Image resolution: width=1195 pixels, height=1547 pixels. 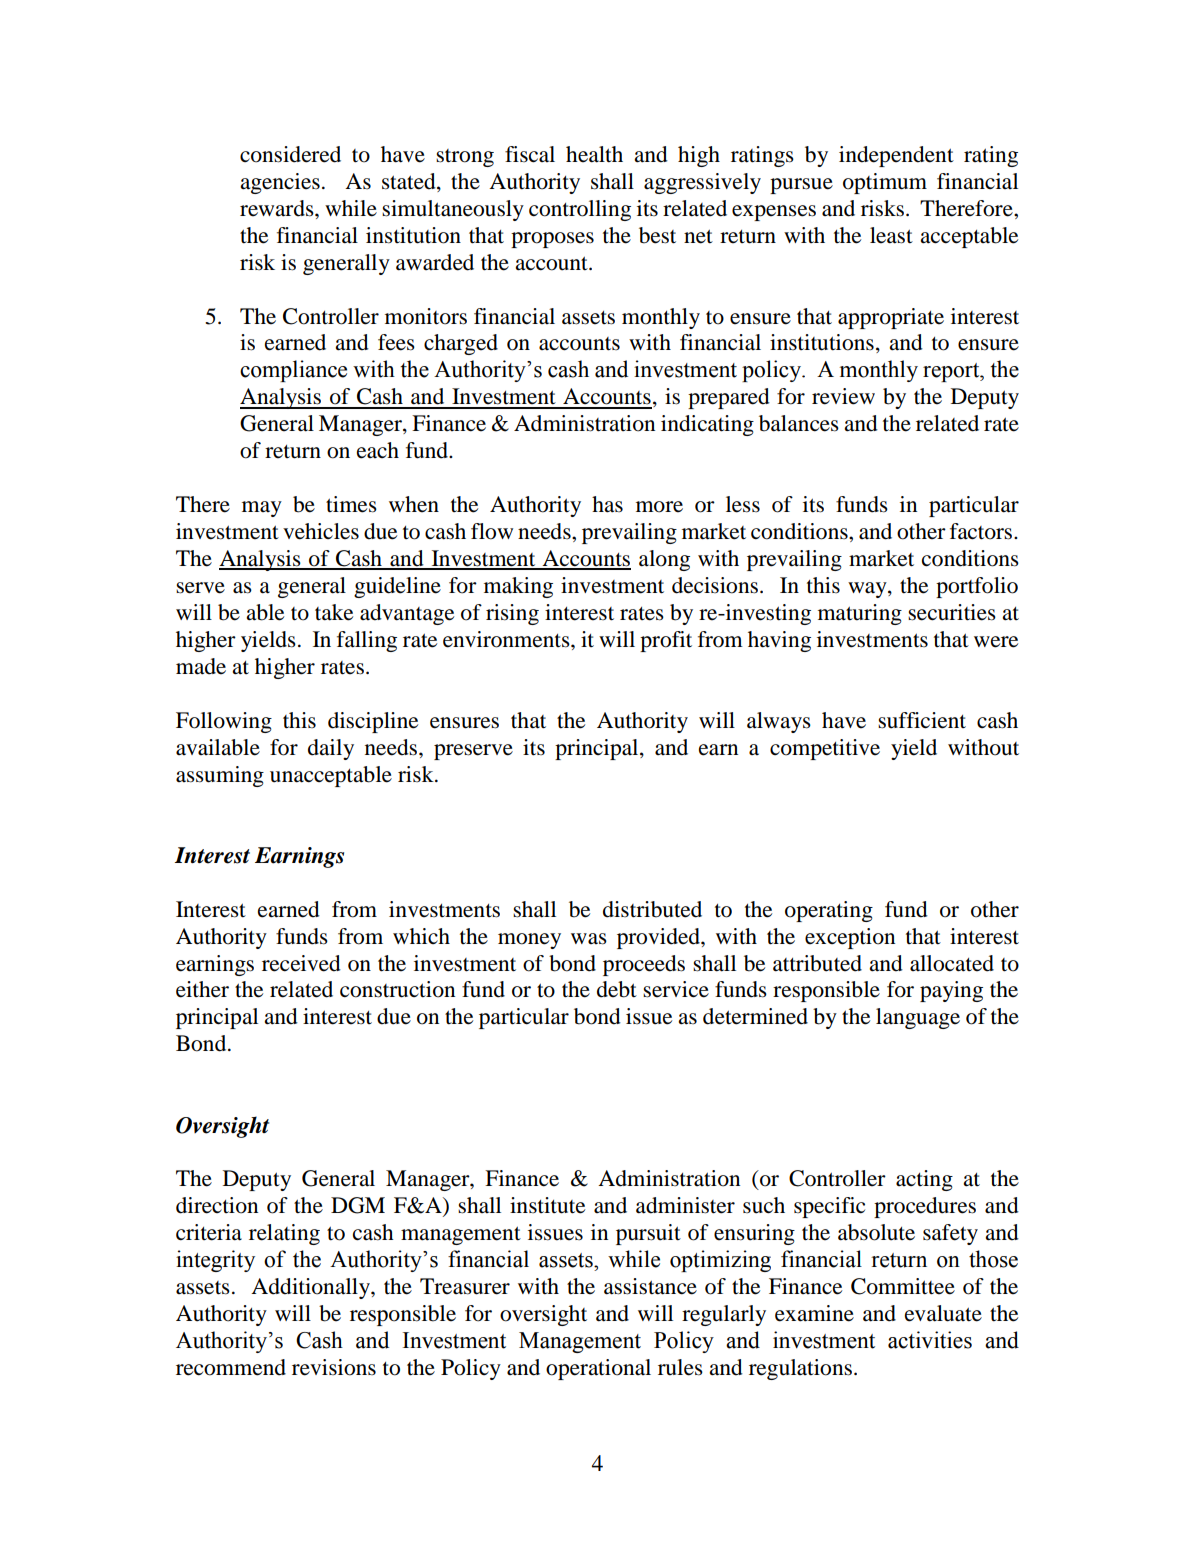 I want to click on controlling, so click(x=580, y=210).
